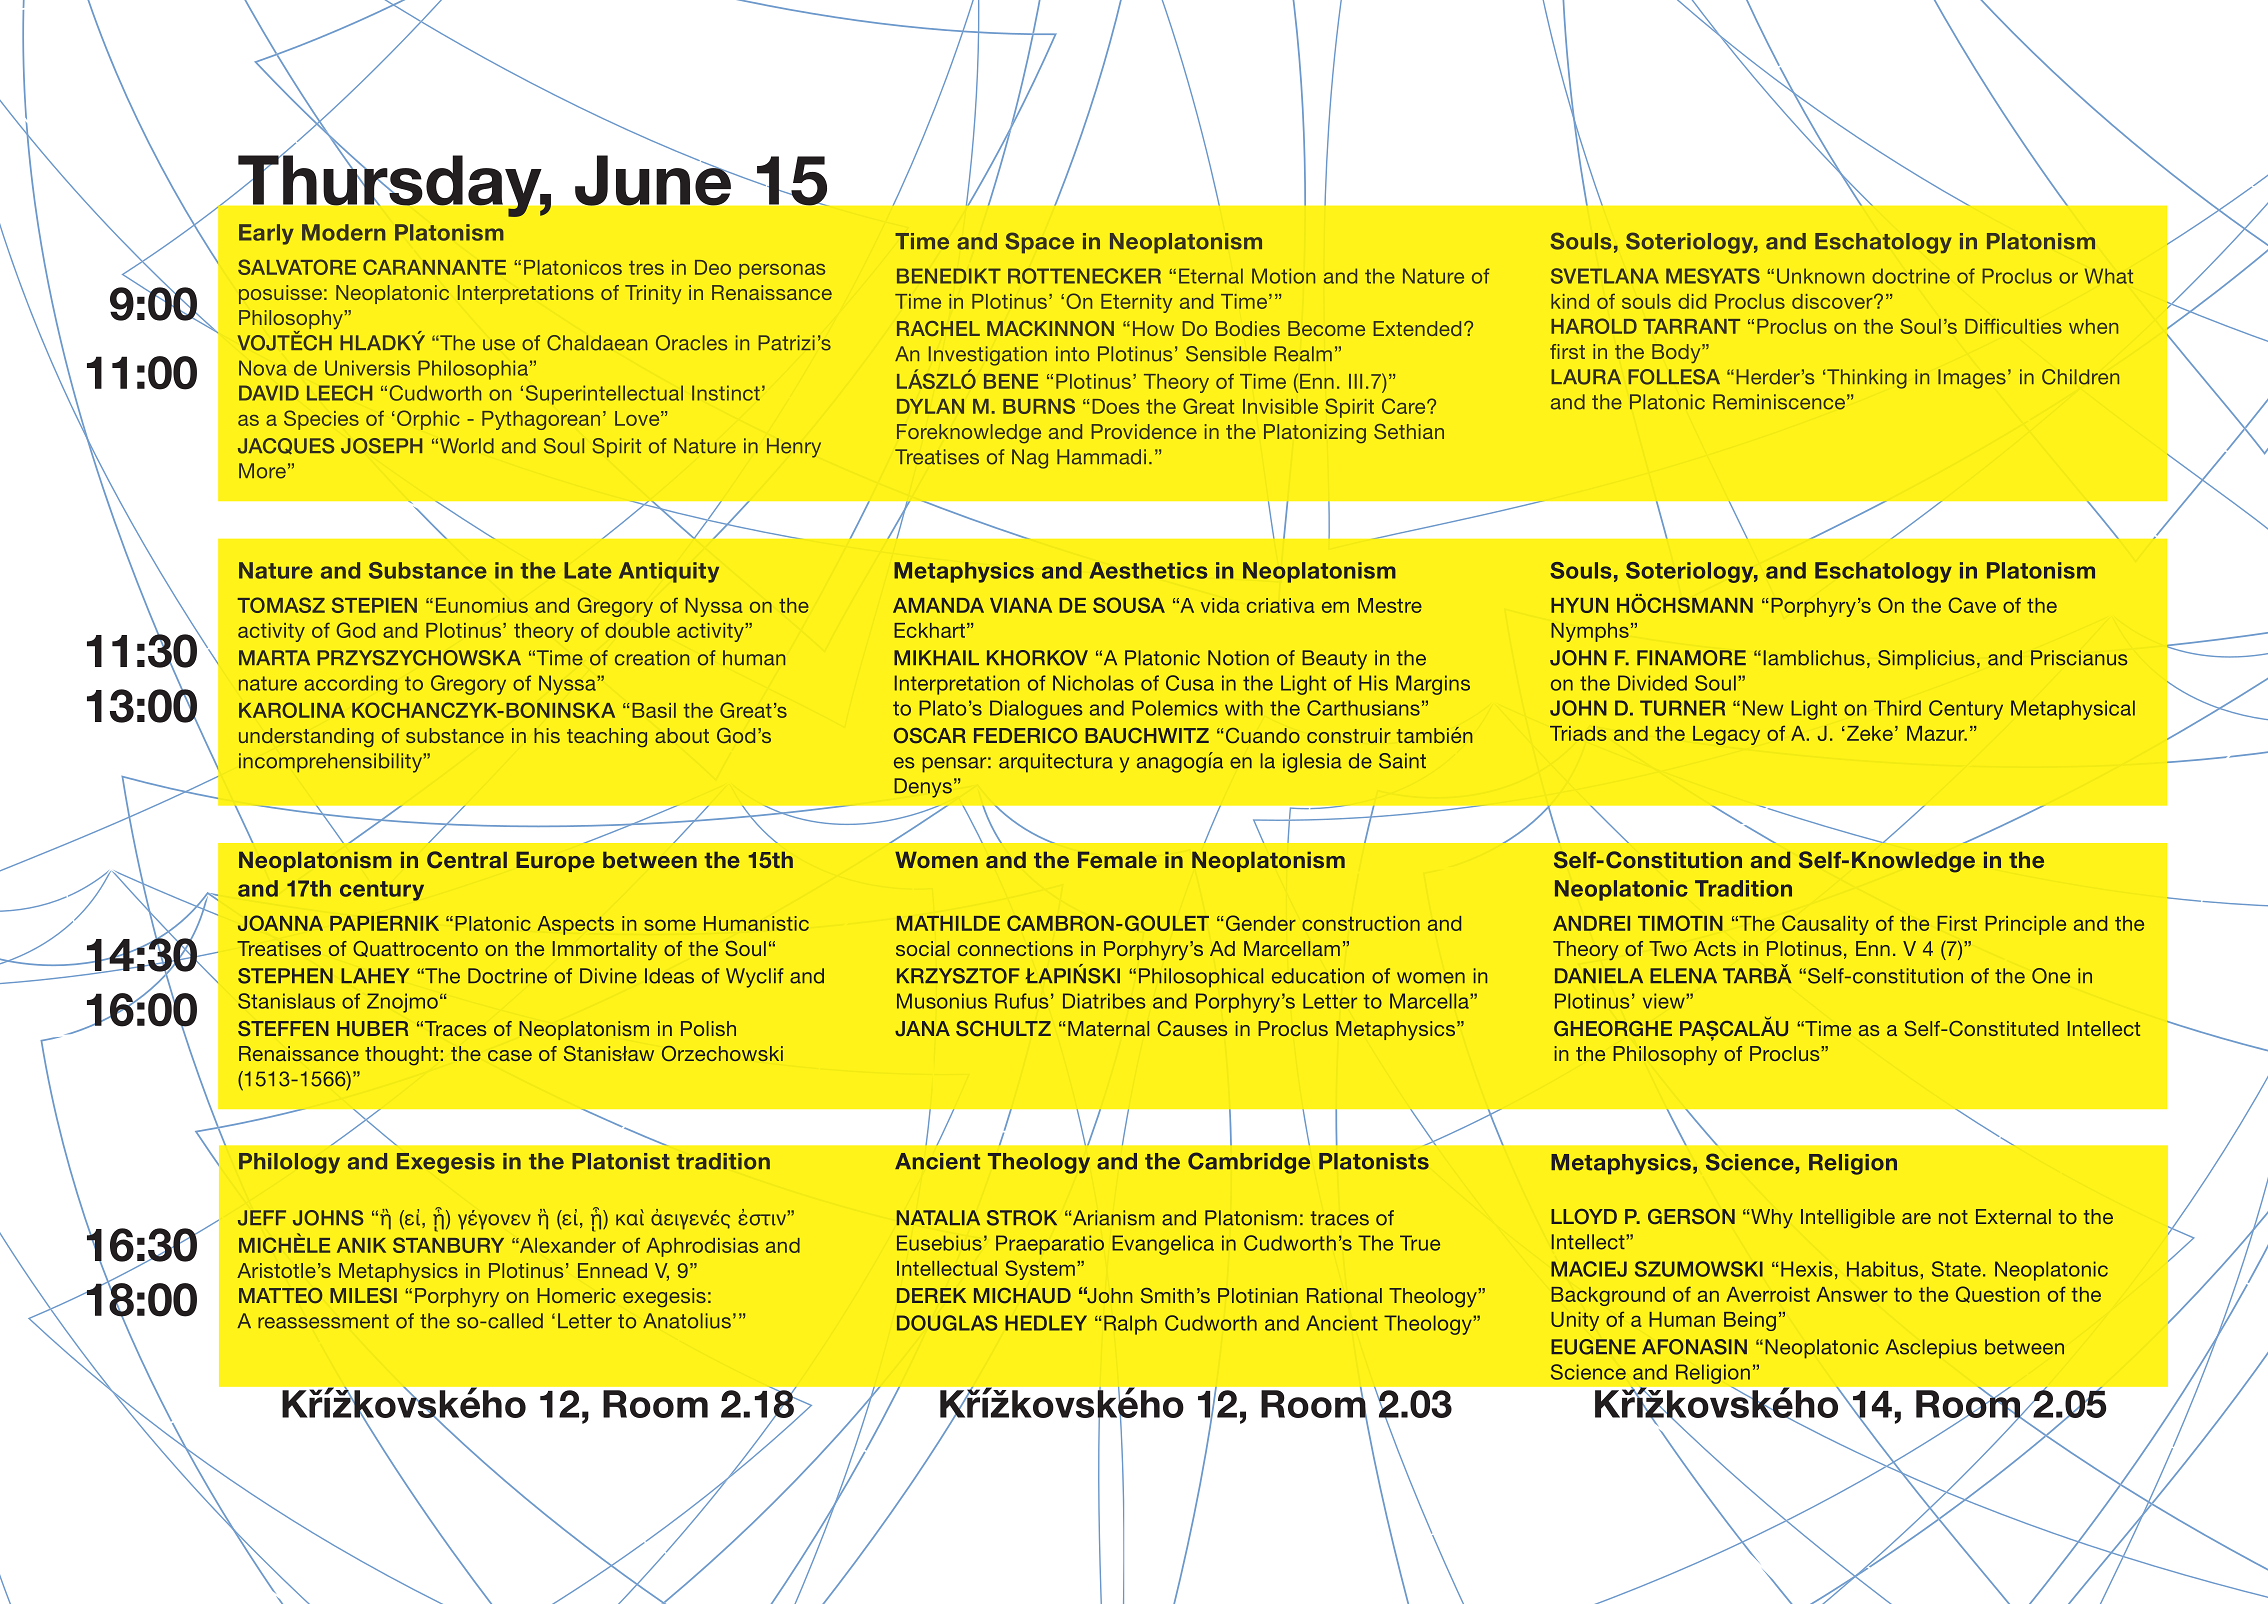 This image has width=2268, height=1604. Describe the element at coordinates (1220, 605) in the image. I see `vida` at that location.
